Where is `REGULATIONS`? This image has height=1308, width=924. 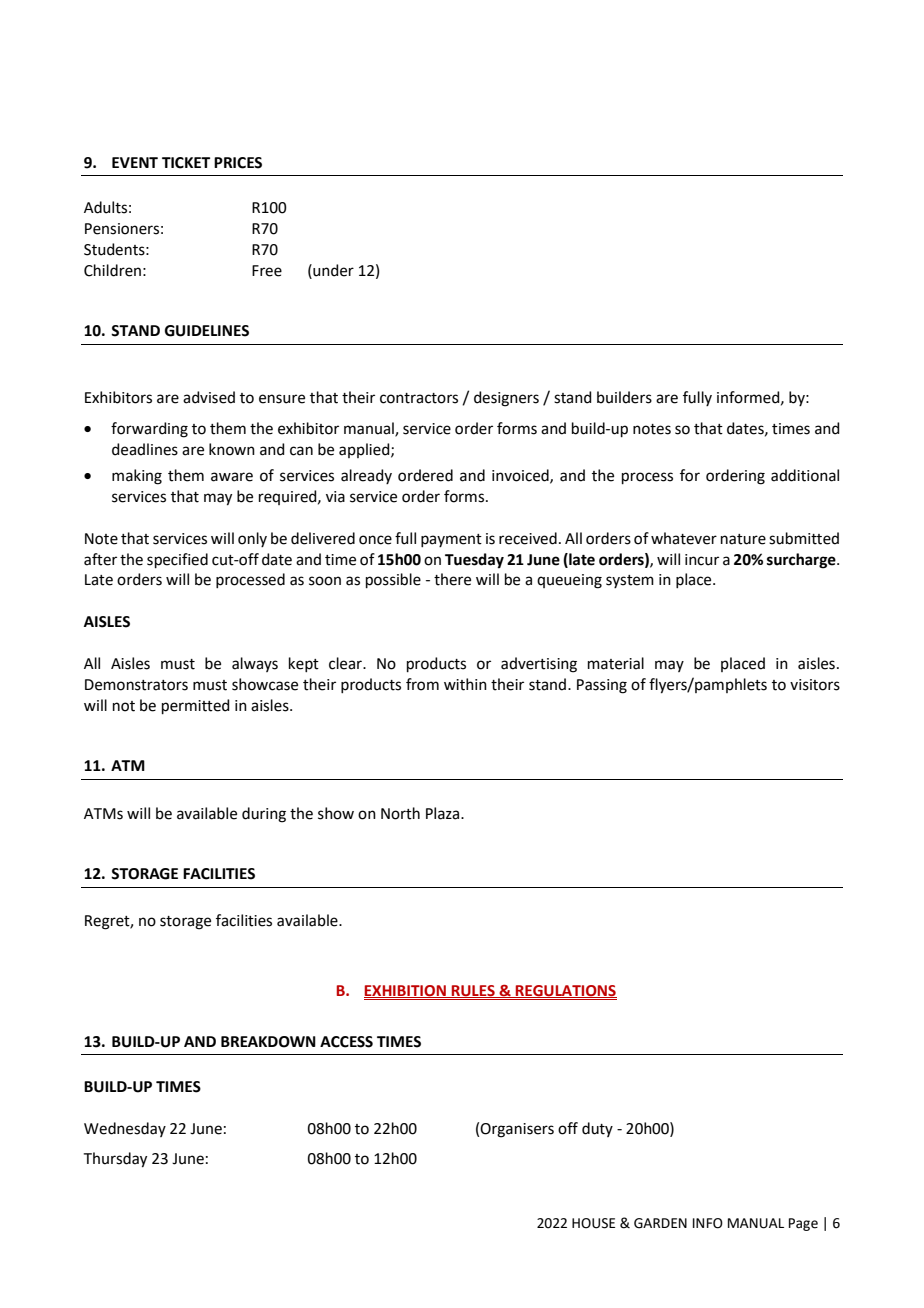 REGULATIONS is located at coordinates (565, 991).
